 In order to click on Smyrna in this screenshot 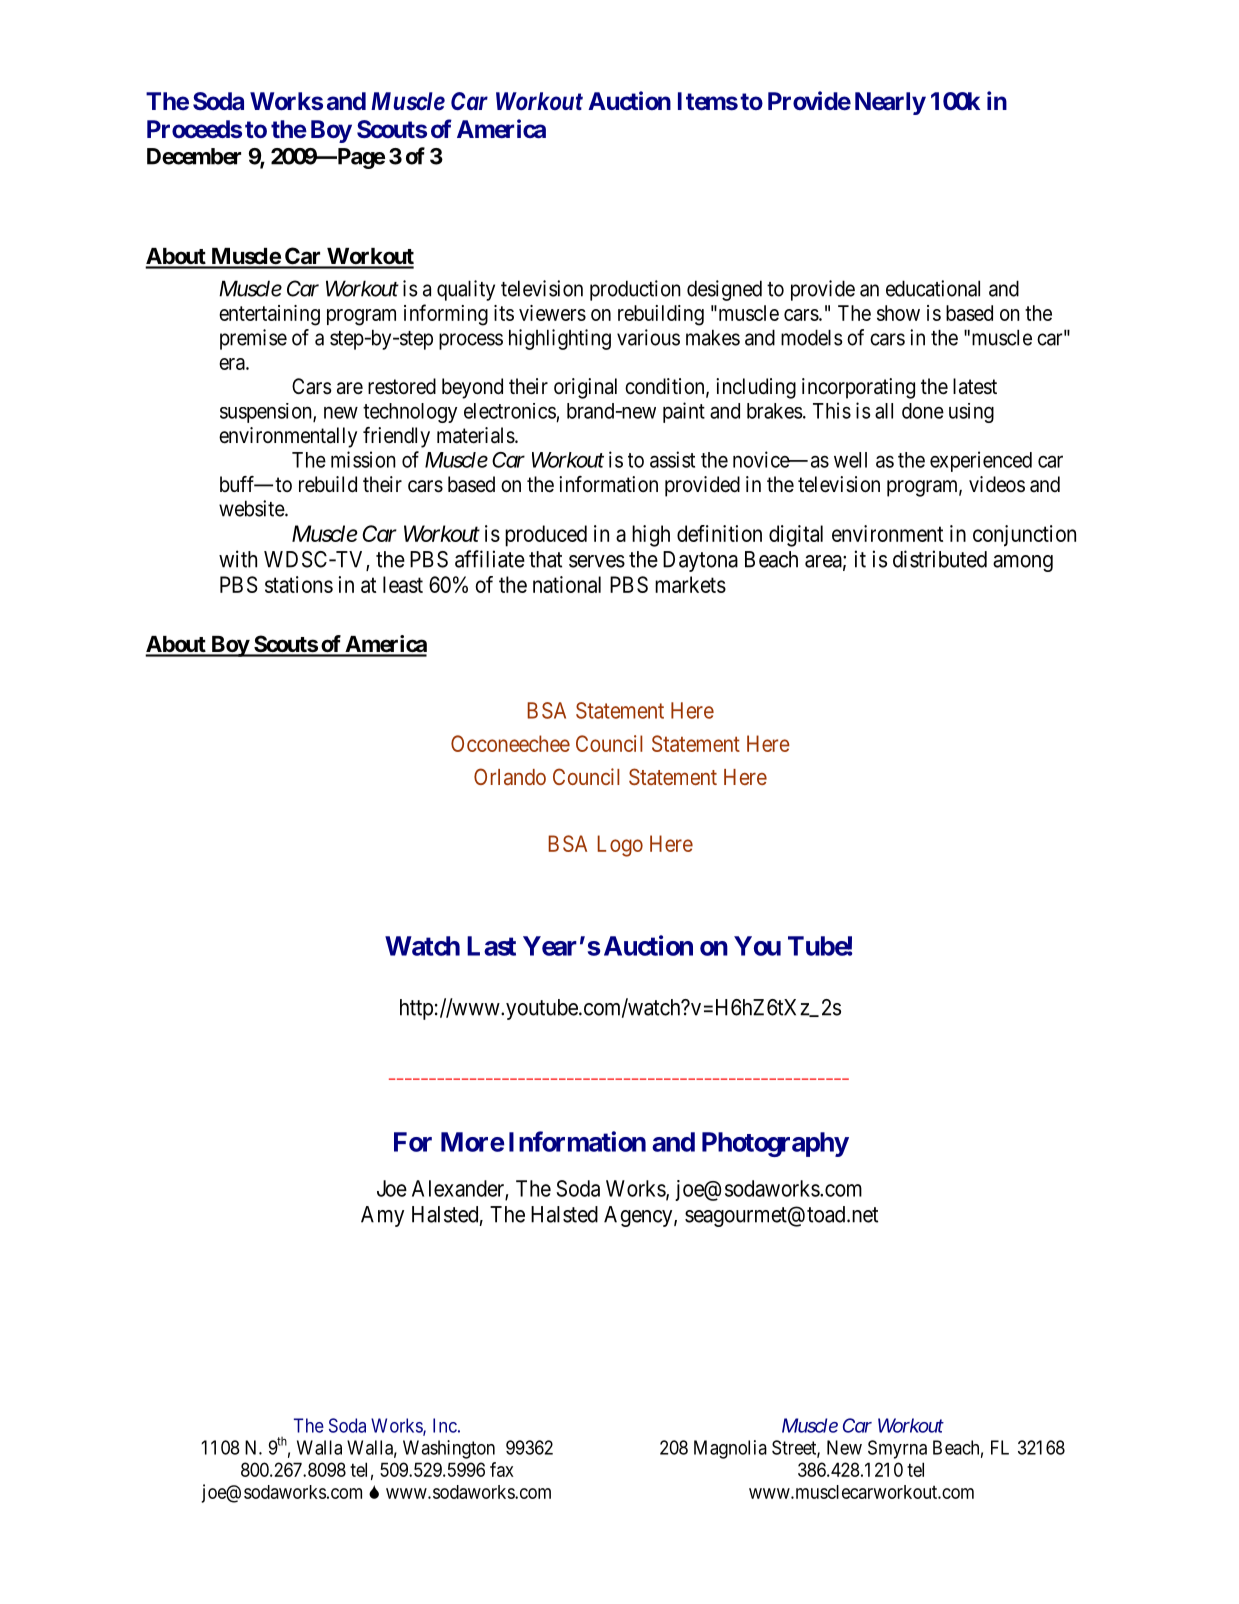, I will do `click(897, 1449)`.
